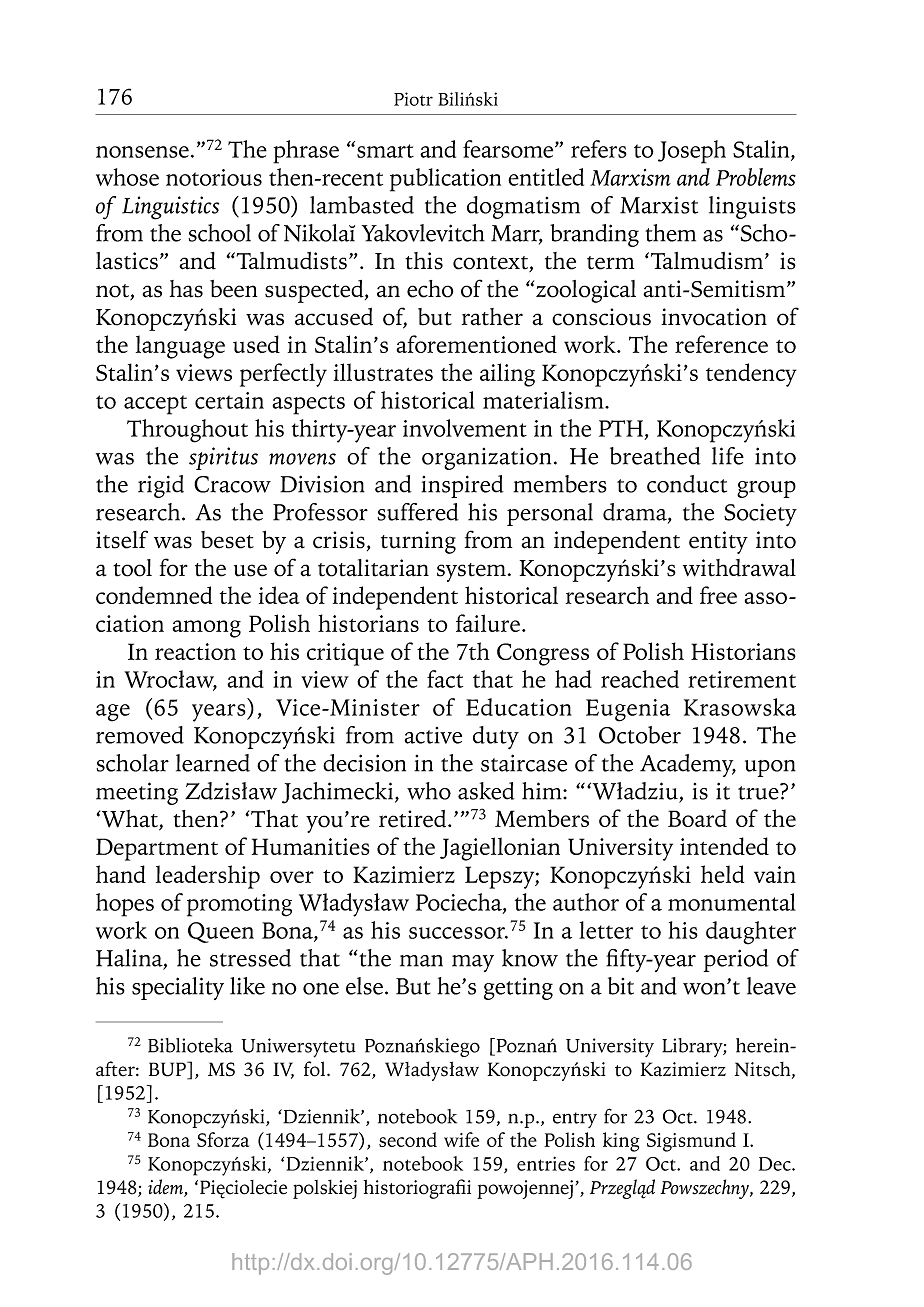 This image has height=1307, width=924. Describe the element at coordinates (316, 1069) in the image. I see `fol` at that location.
